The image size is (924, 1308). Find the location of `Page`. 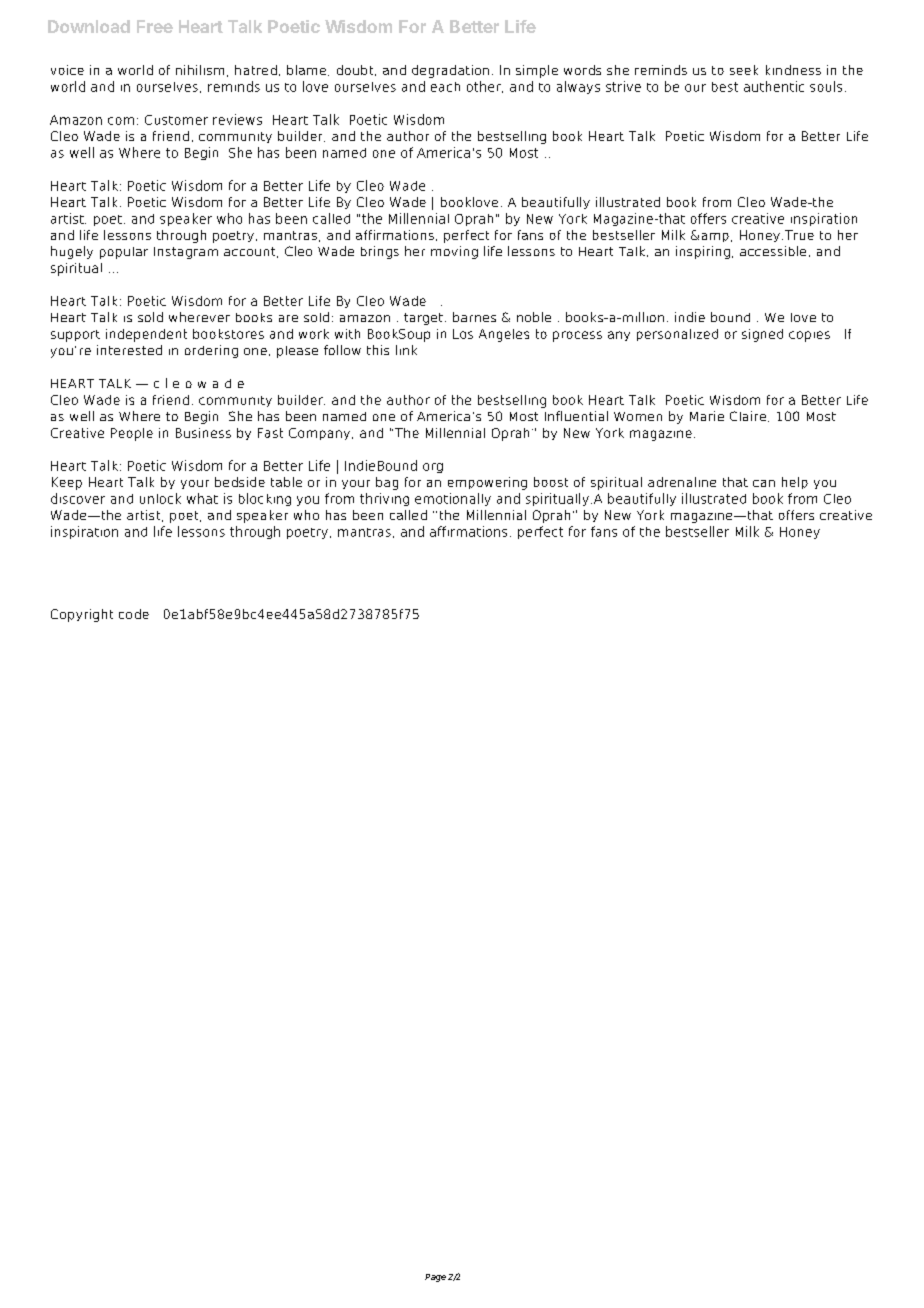

Page is located at coordinates (435, 1278).
